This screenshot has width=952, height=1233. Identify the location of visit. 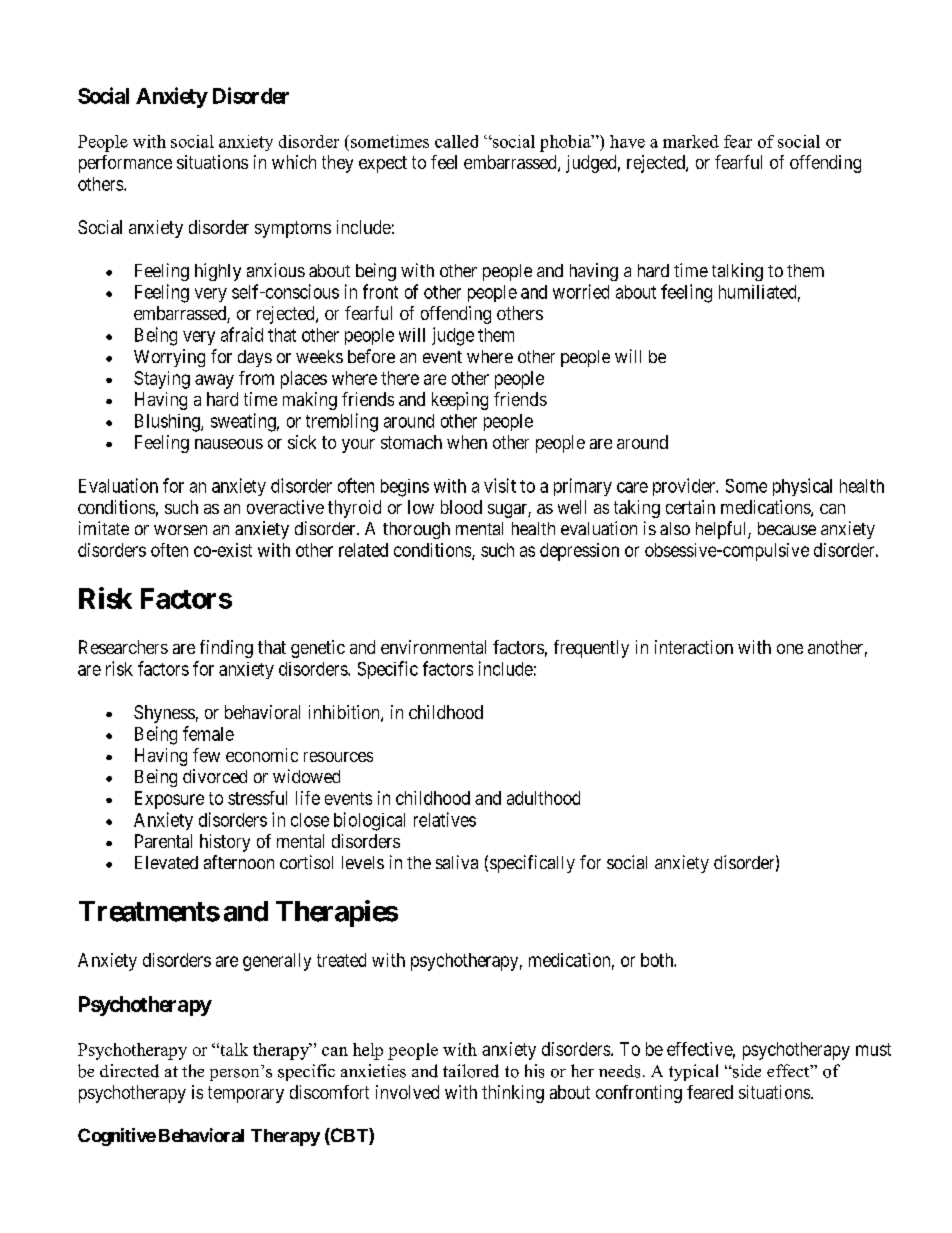
(500, 485).
